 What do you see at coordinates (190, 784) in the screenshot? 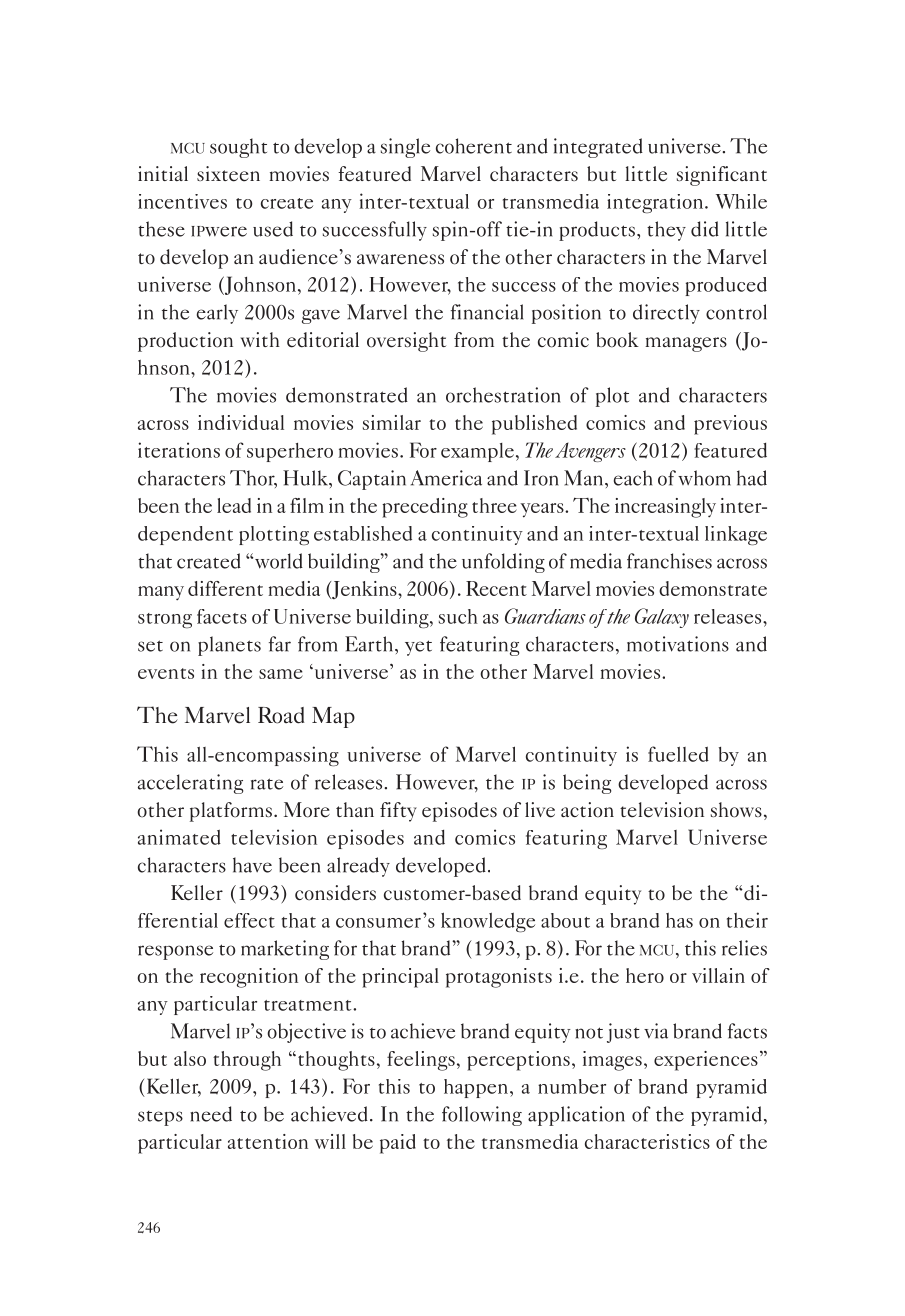
I see `accelerating` at bounding box center [190, 784].
